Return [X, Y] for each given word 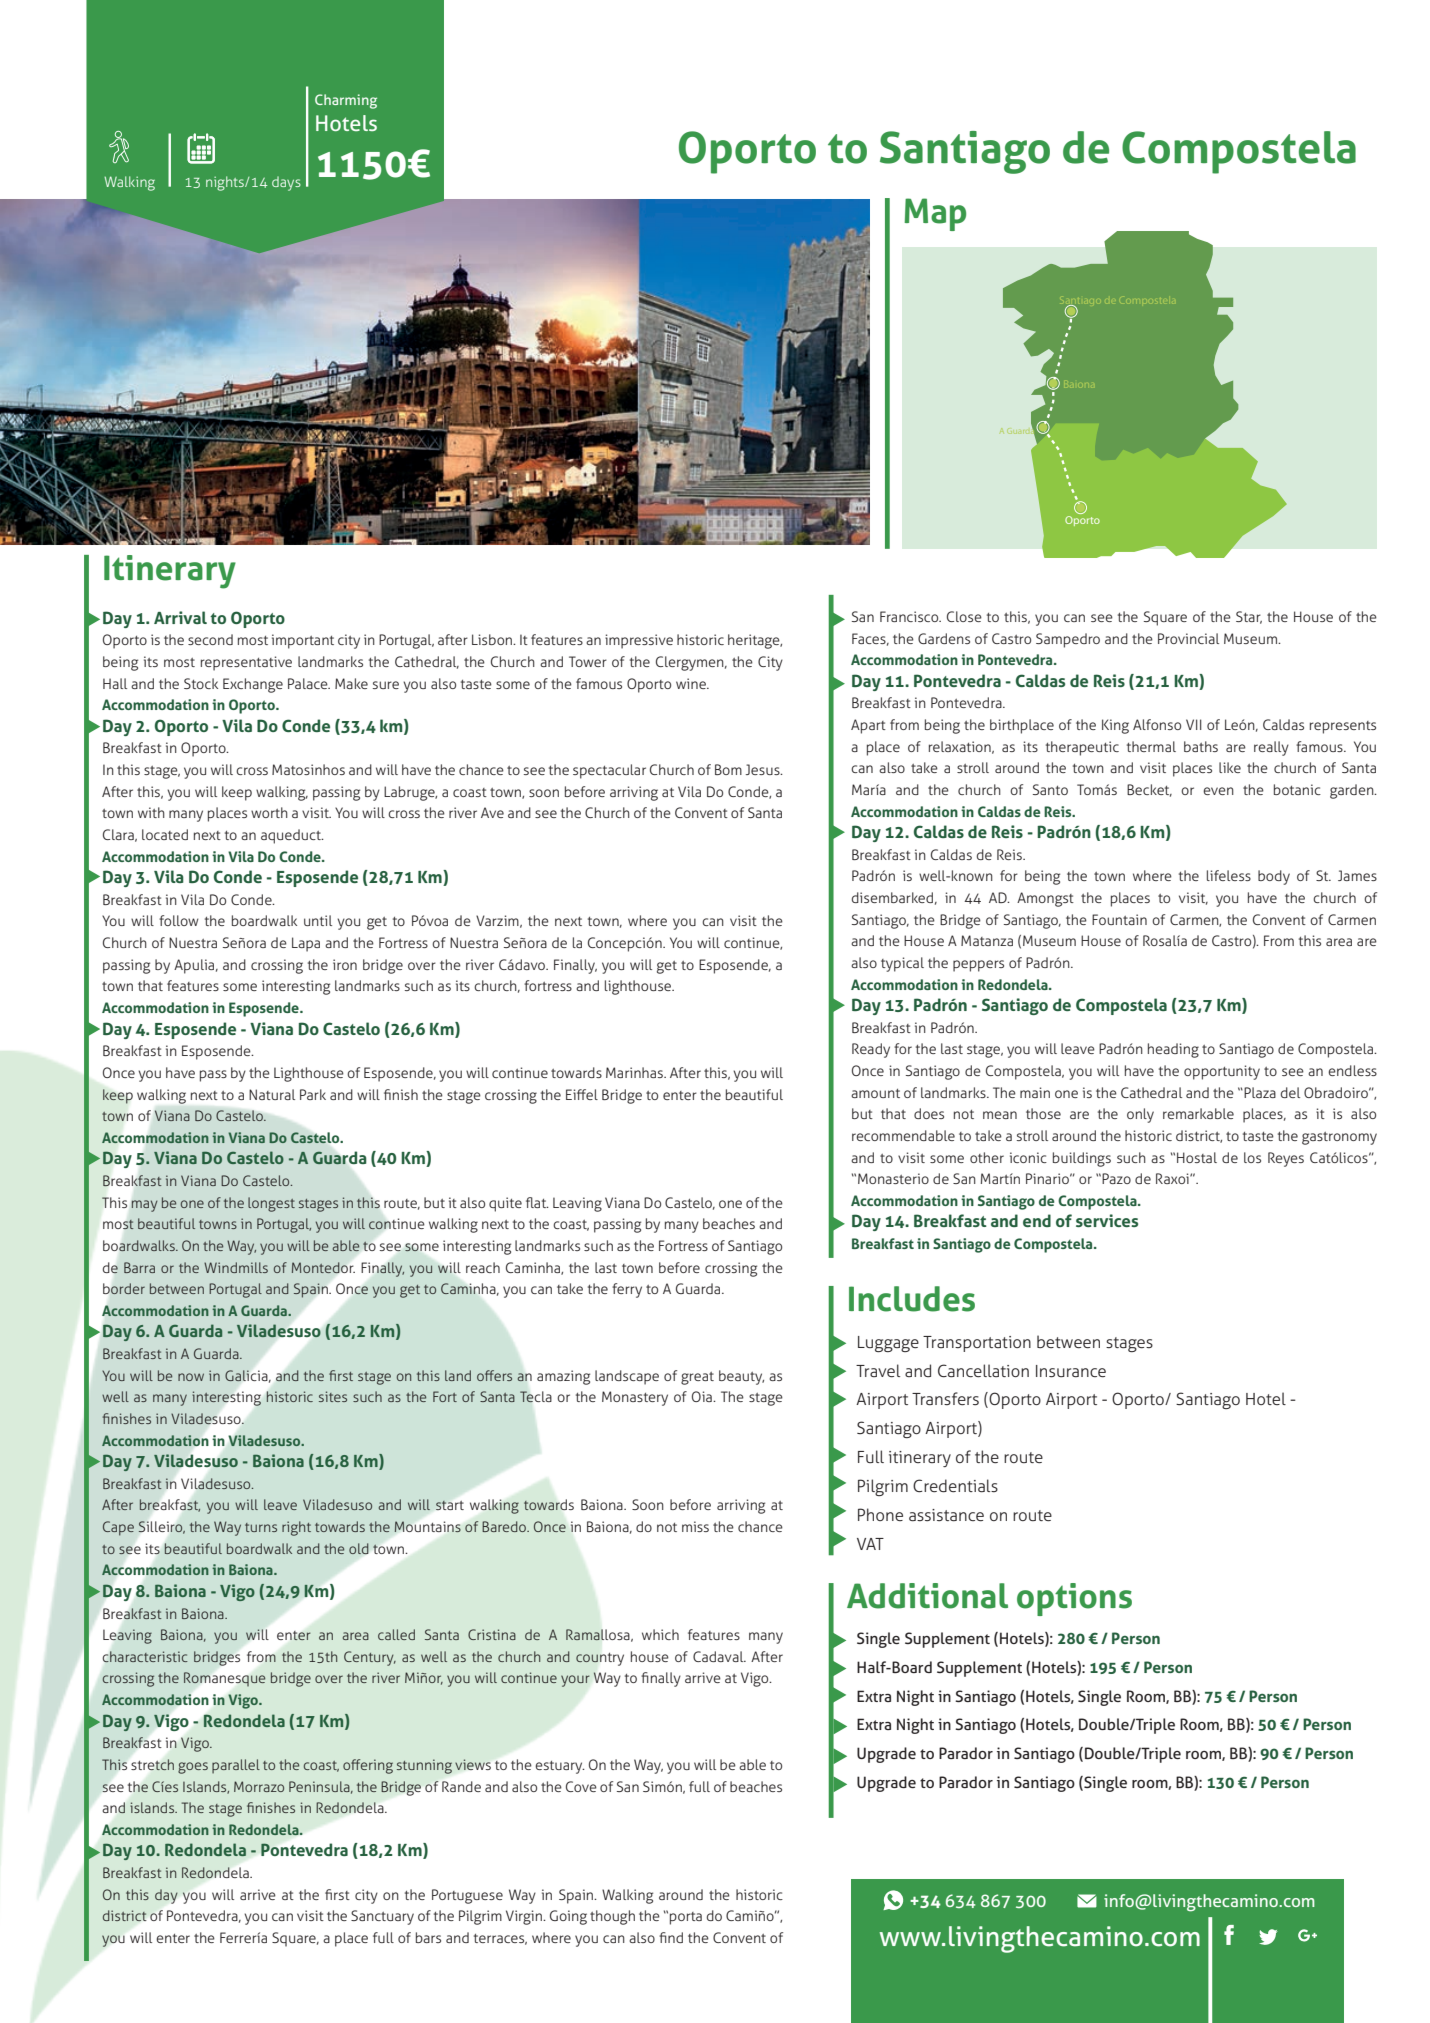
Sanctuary [382, 1917]
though [612, 1917]
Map [935, 214]
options [1074, 1599]
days [286, 183]
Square [1165, 618]
